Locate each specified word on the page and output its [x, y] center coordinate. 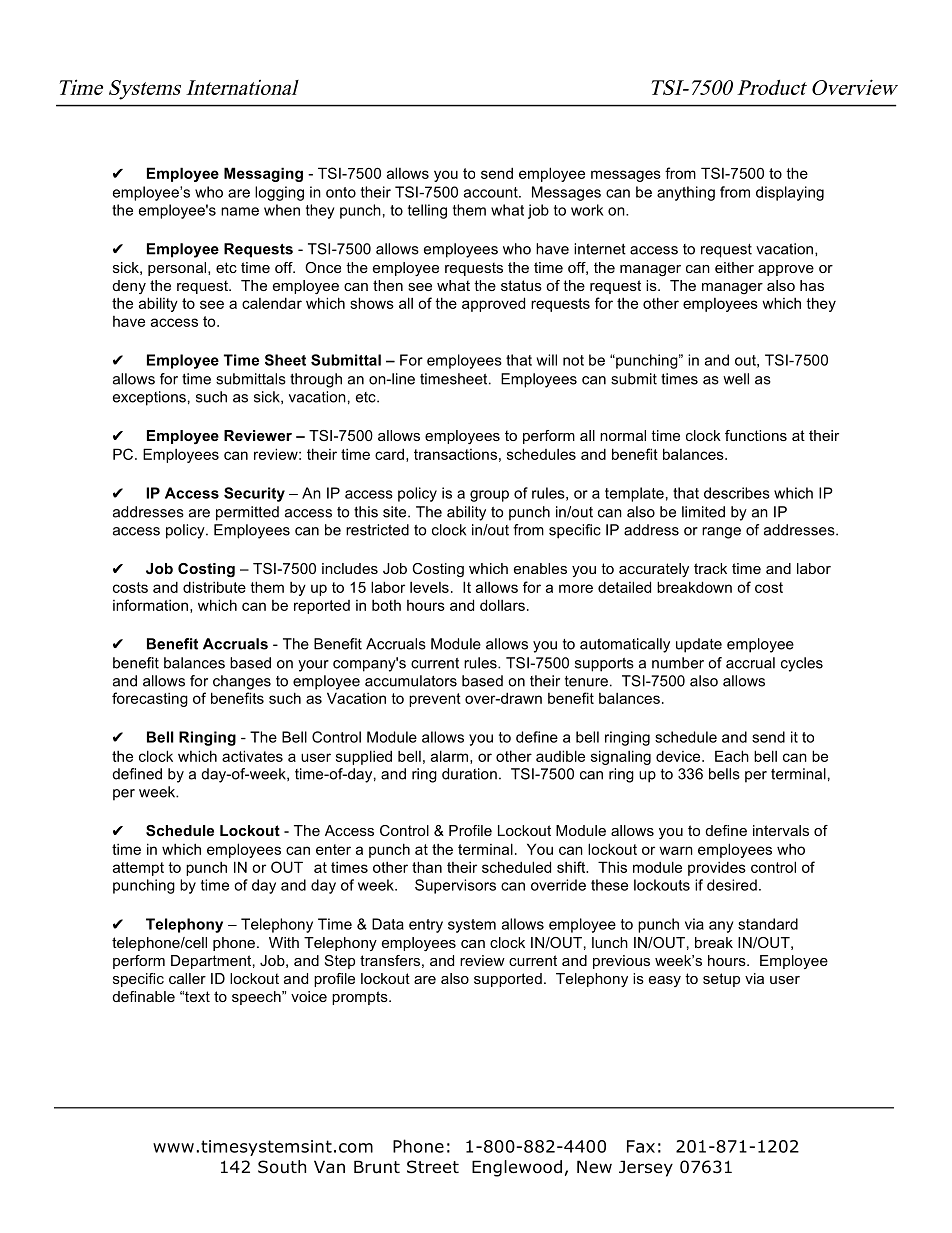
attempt [138, 869]
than [427, 867]
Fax [641, 1146]
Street [433, 1167]
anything [686, 193]
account [492, 192]
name [240, 211]
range [721, 533]
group [489, 496]
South [282, 1167]
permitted [247, 513]
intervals [781, 830]
